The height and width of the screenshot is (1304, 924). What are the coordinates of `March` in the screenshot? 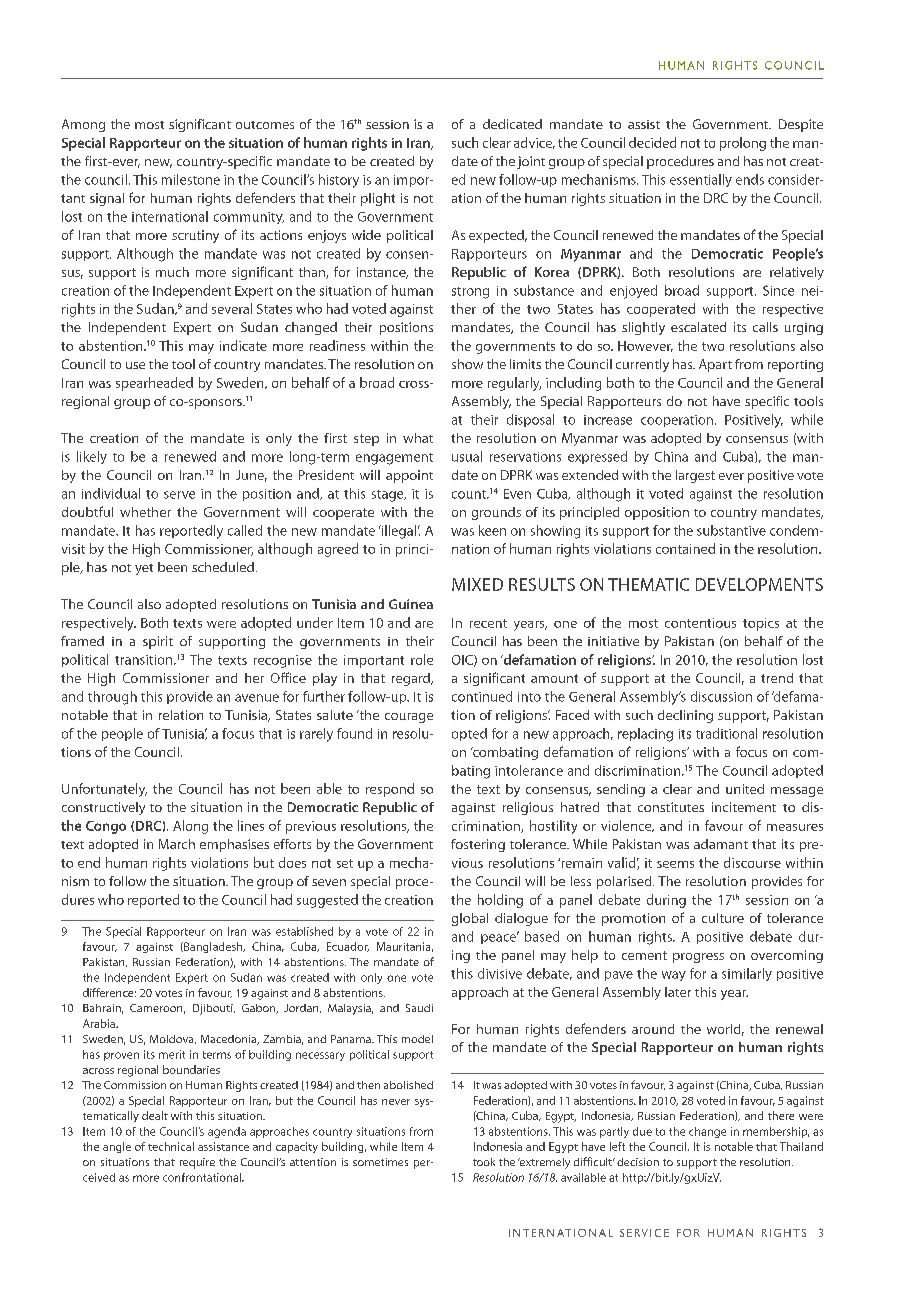 It's located at (177, 844).
